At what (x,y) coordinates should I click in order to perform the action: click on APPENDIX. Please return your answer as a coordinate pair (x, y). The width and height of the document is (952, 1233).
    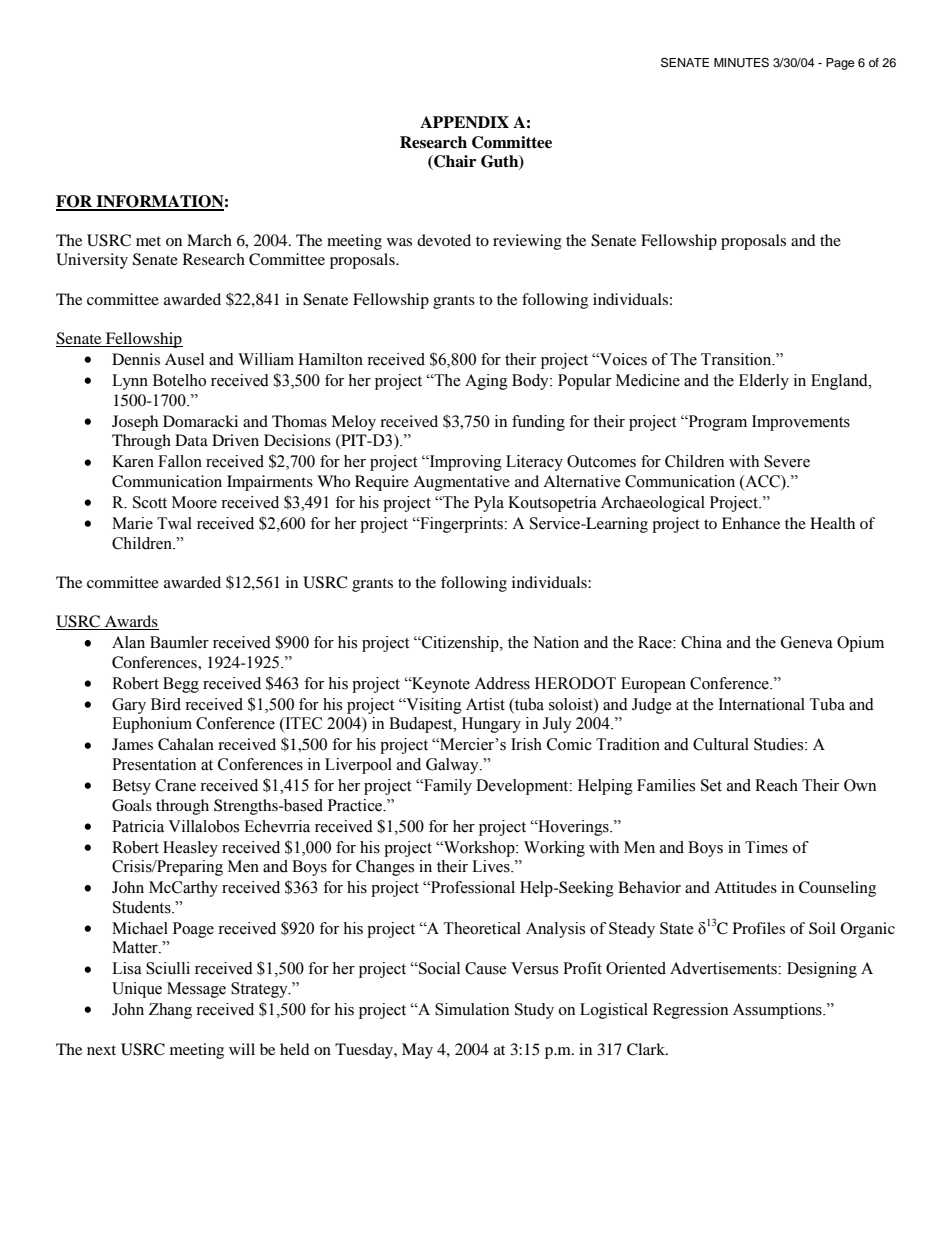
    Looking at the image, I should click on (464, 122).
